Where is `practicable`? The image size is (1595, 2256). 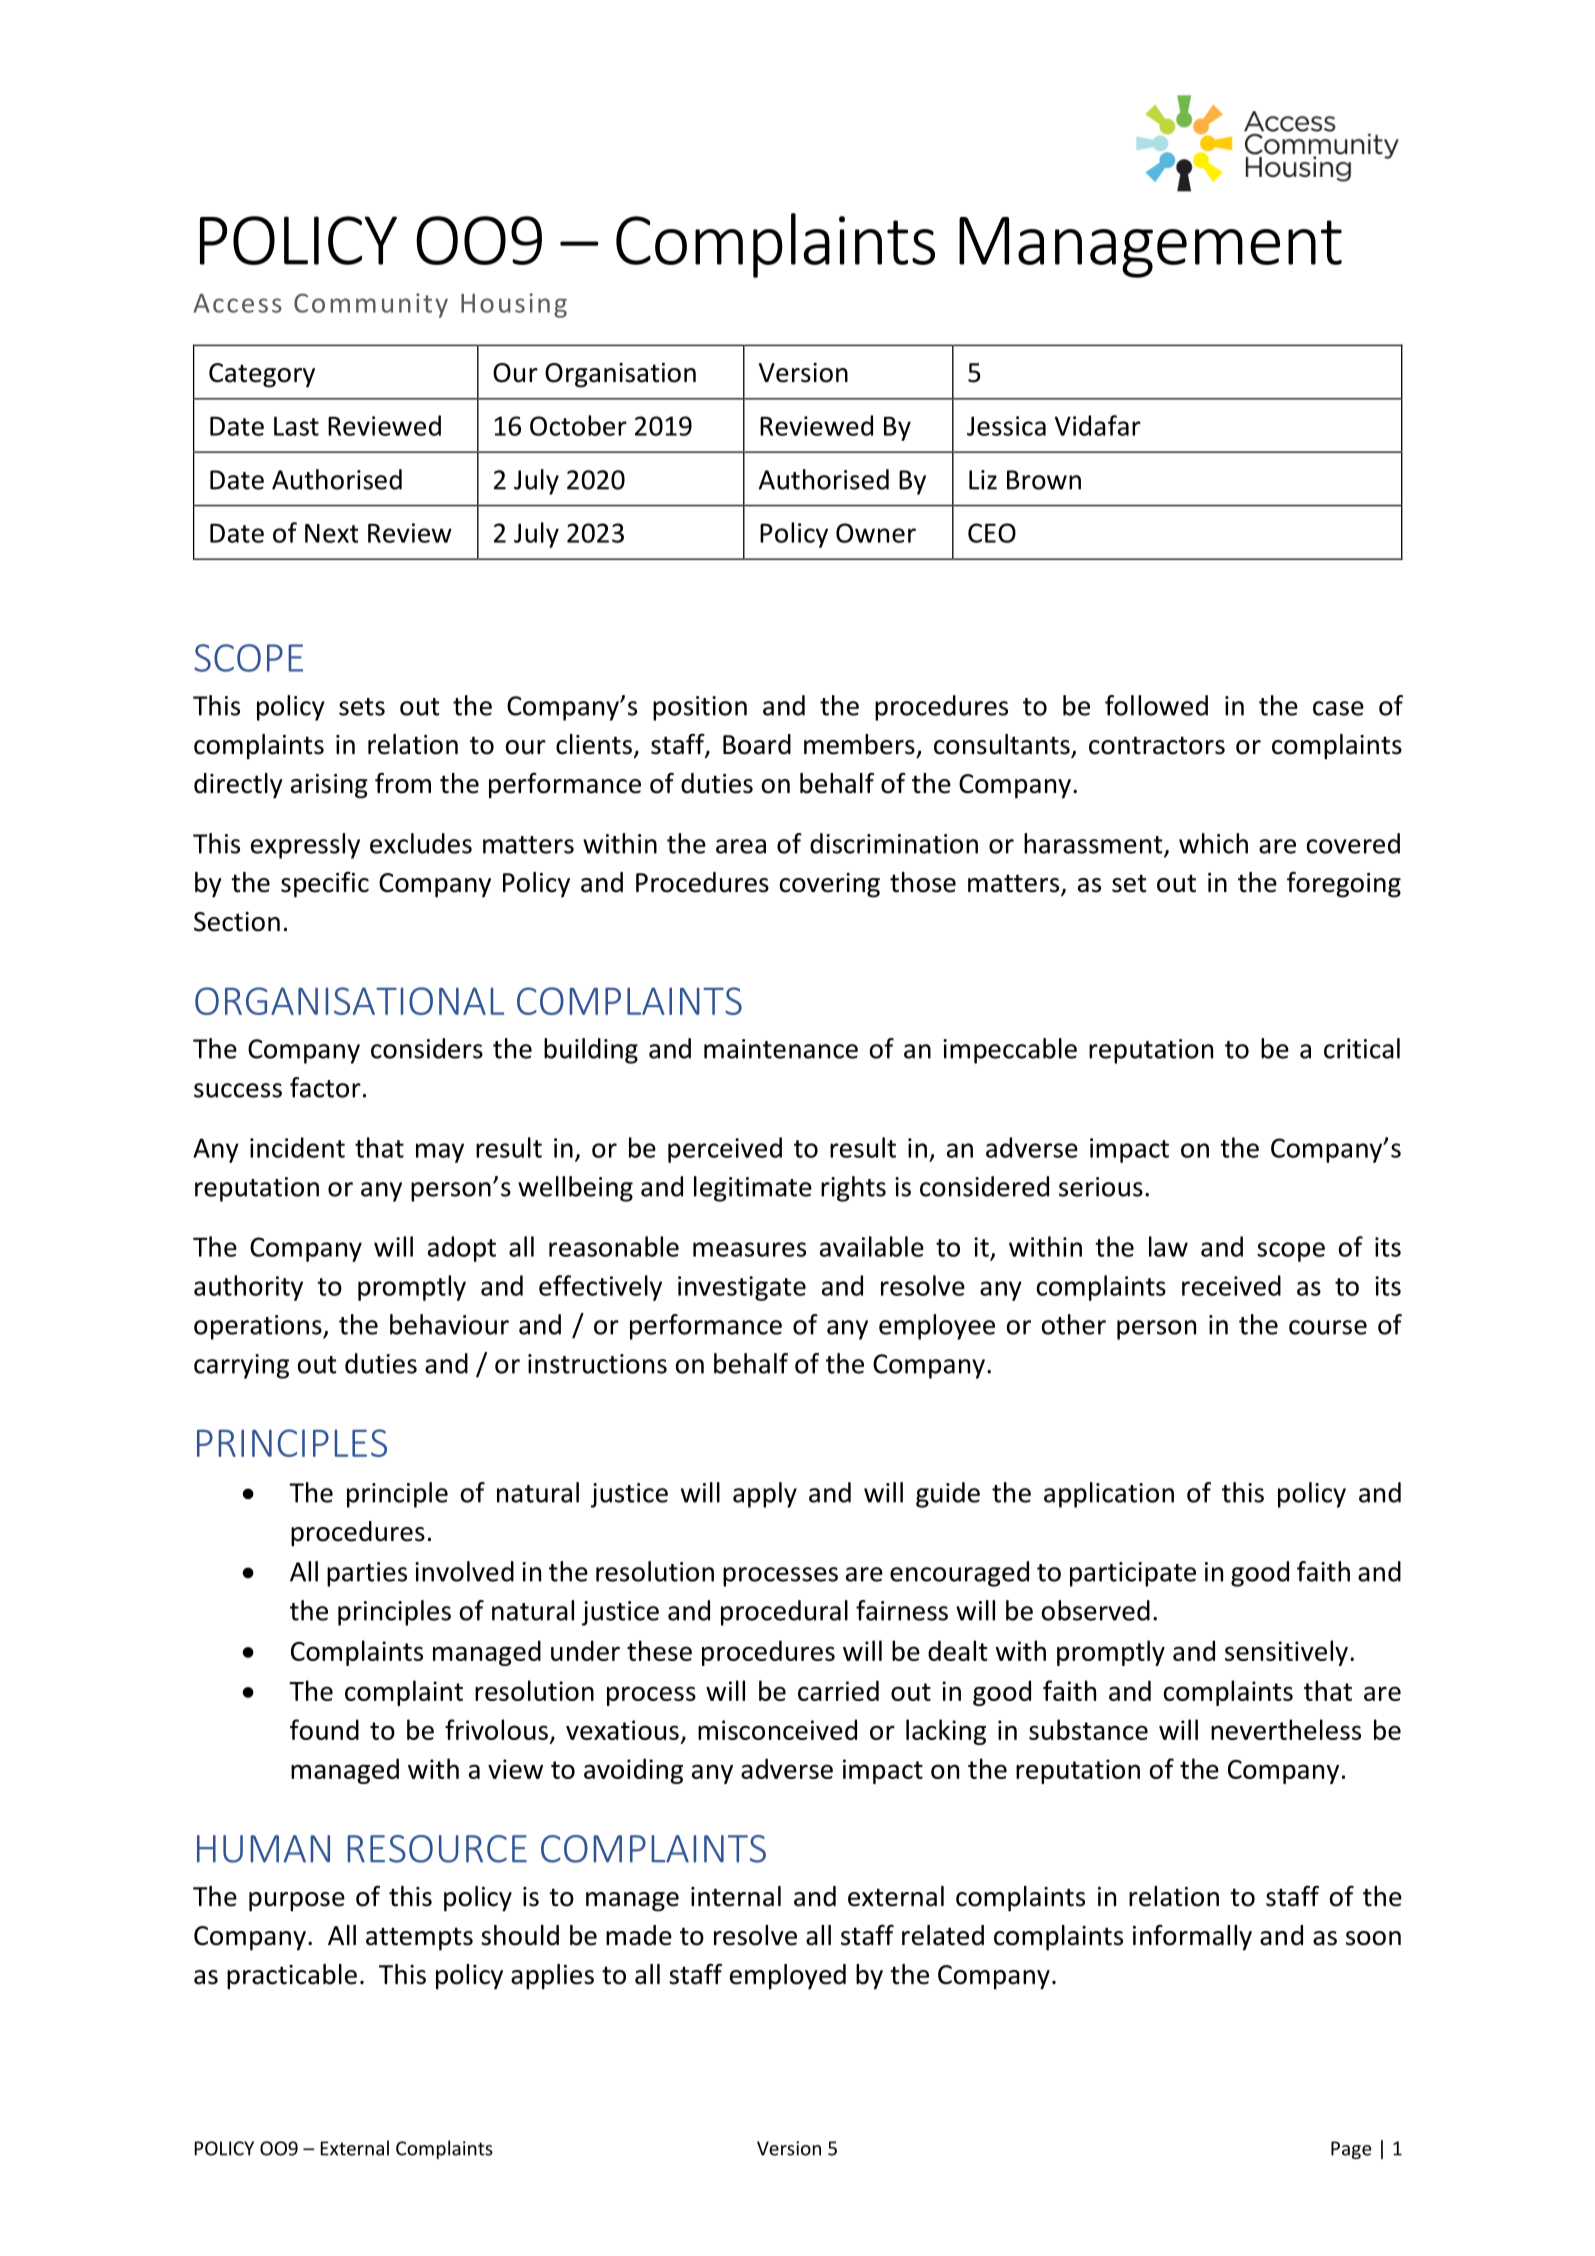
practicable is located at coordinates (292, 1977).
